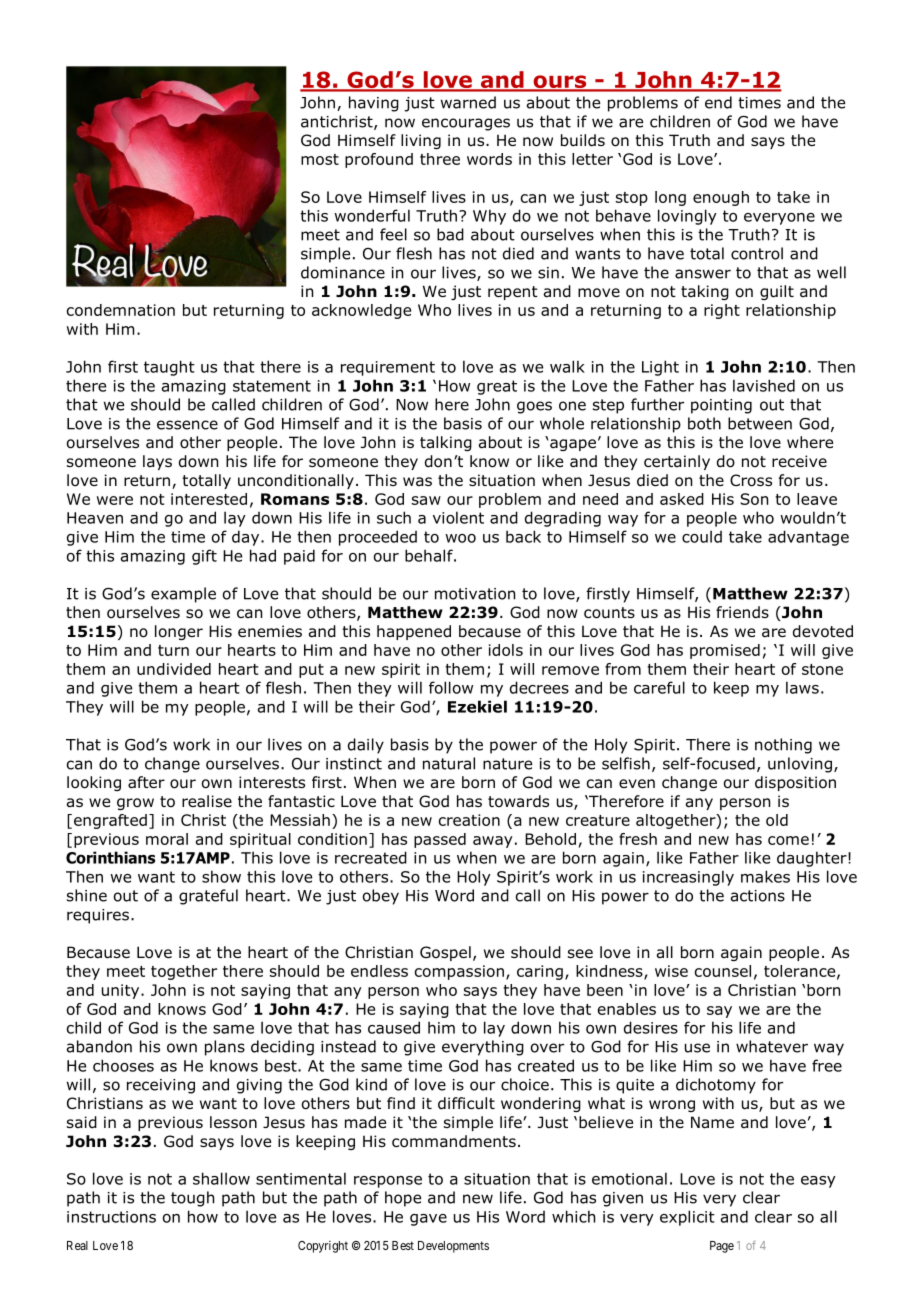  Describe the element at coordinates (428, 1220) in the screenshot. I see `gave` at that location.
